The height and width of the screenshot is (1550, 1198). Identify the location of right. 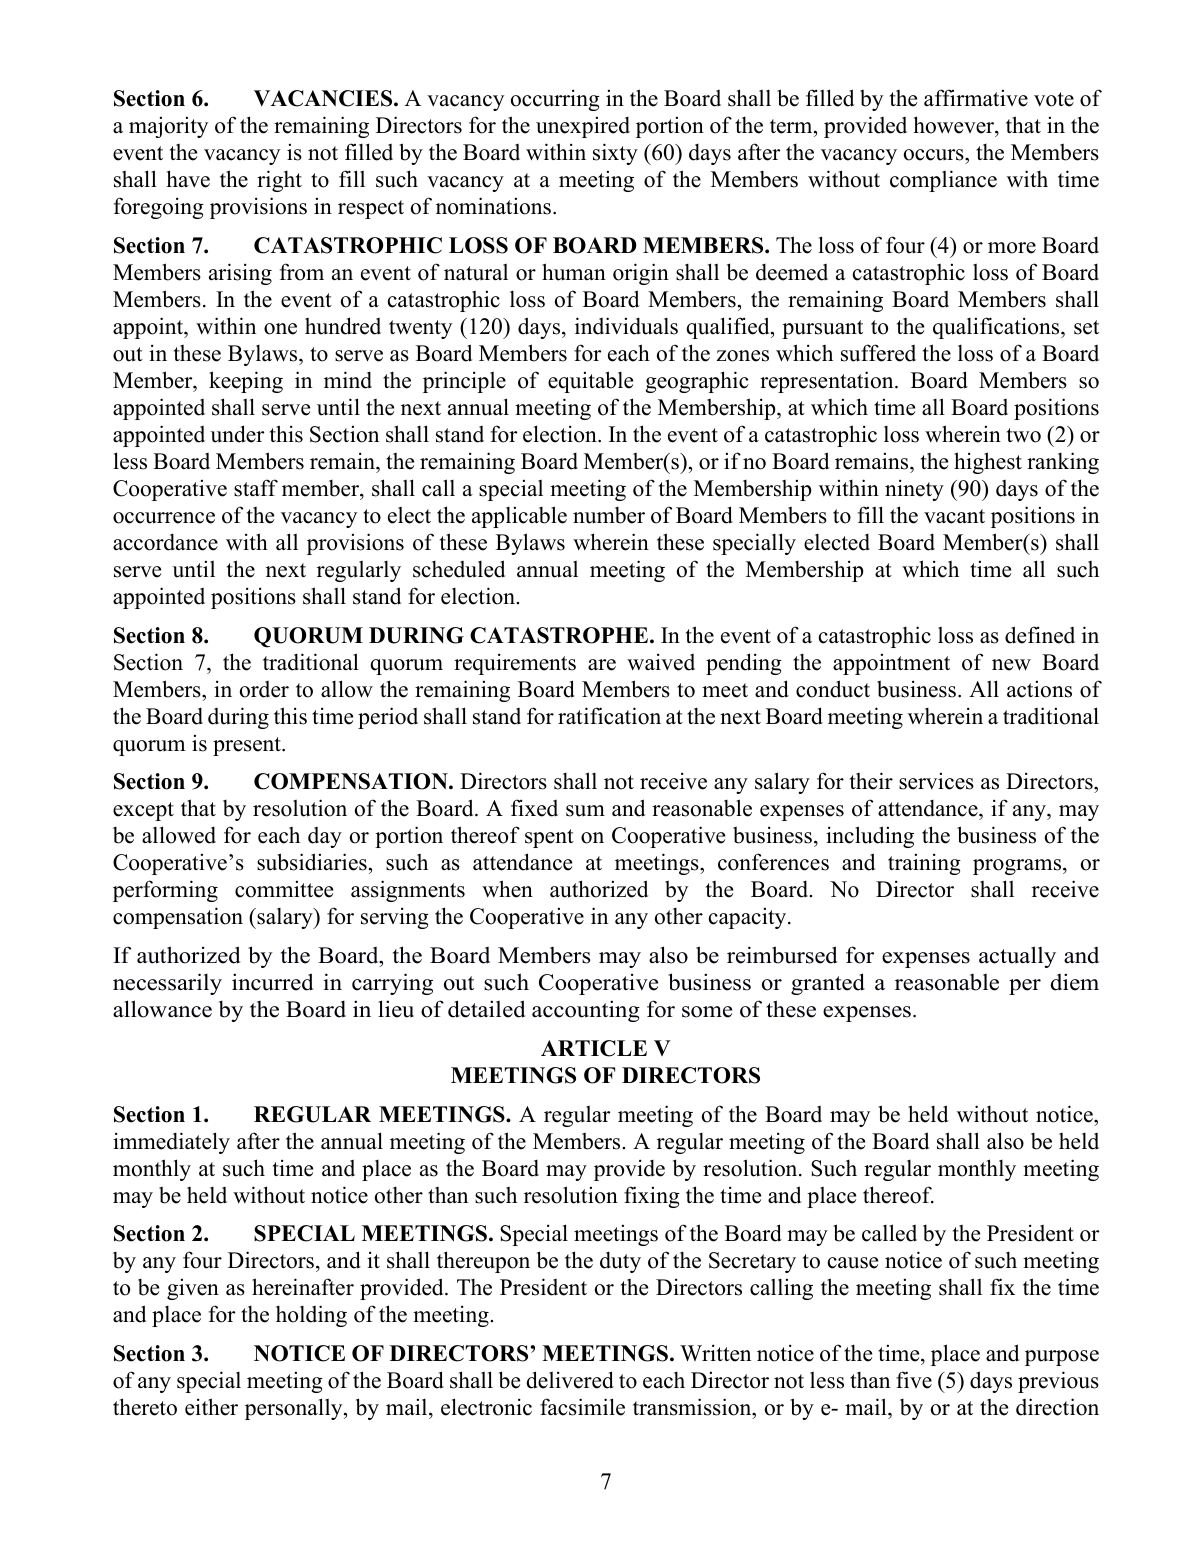
(279, 181).
